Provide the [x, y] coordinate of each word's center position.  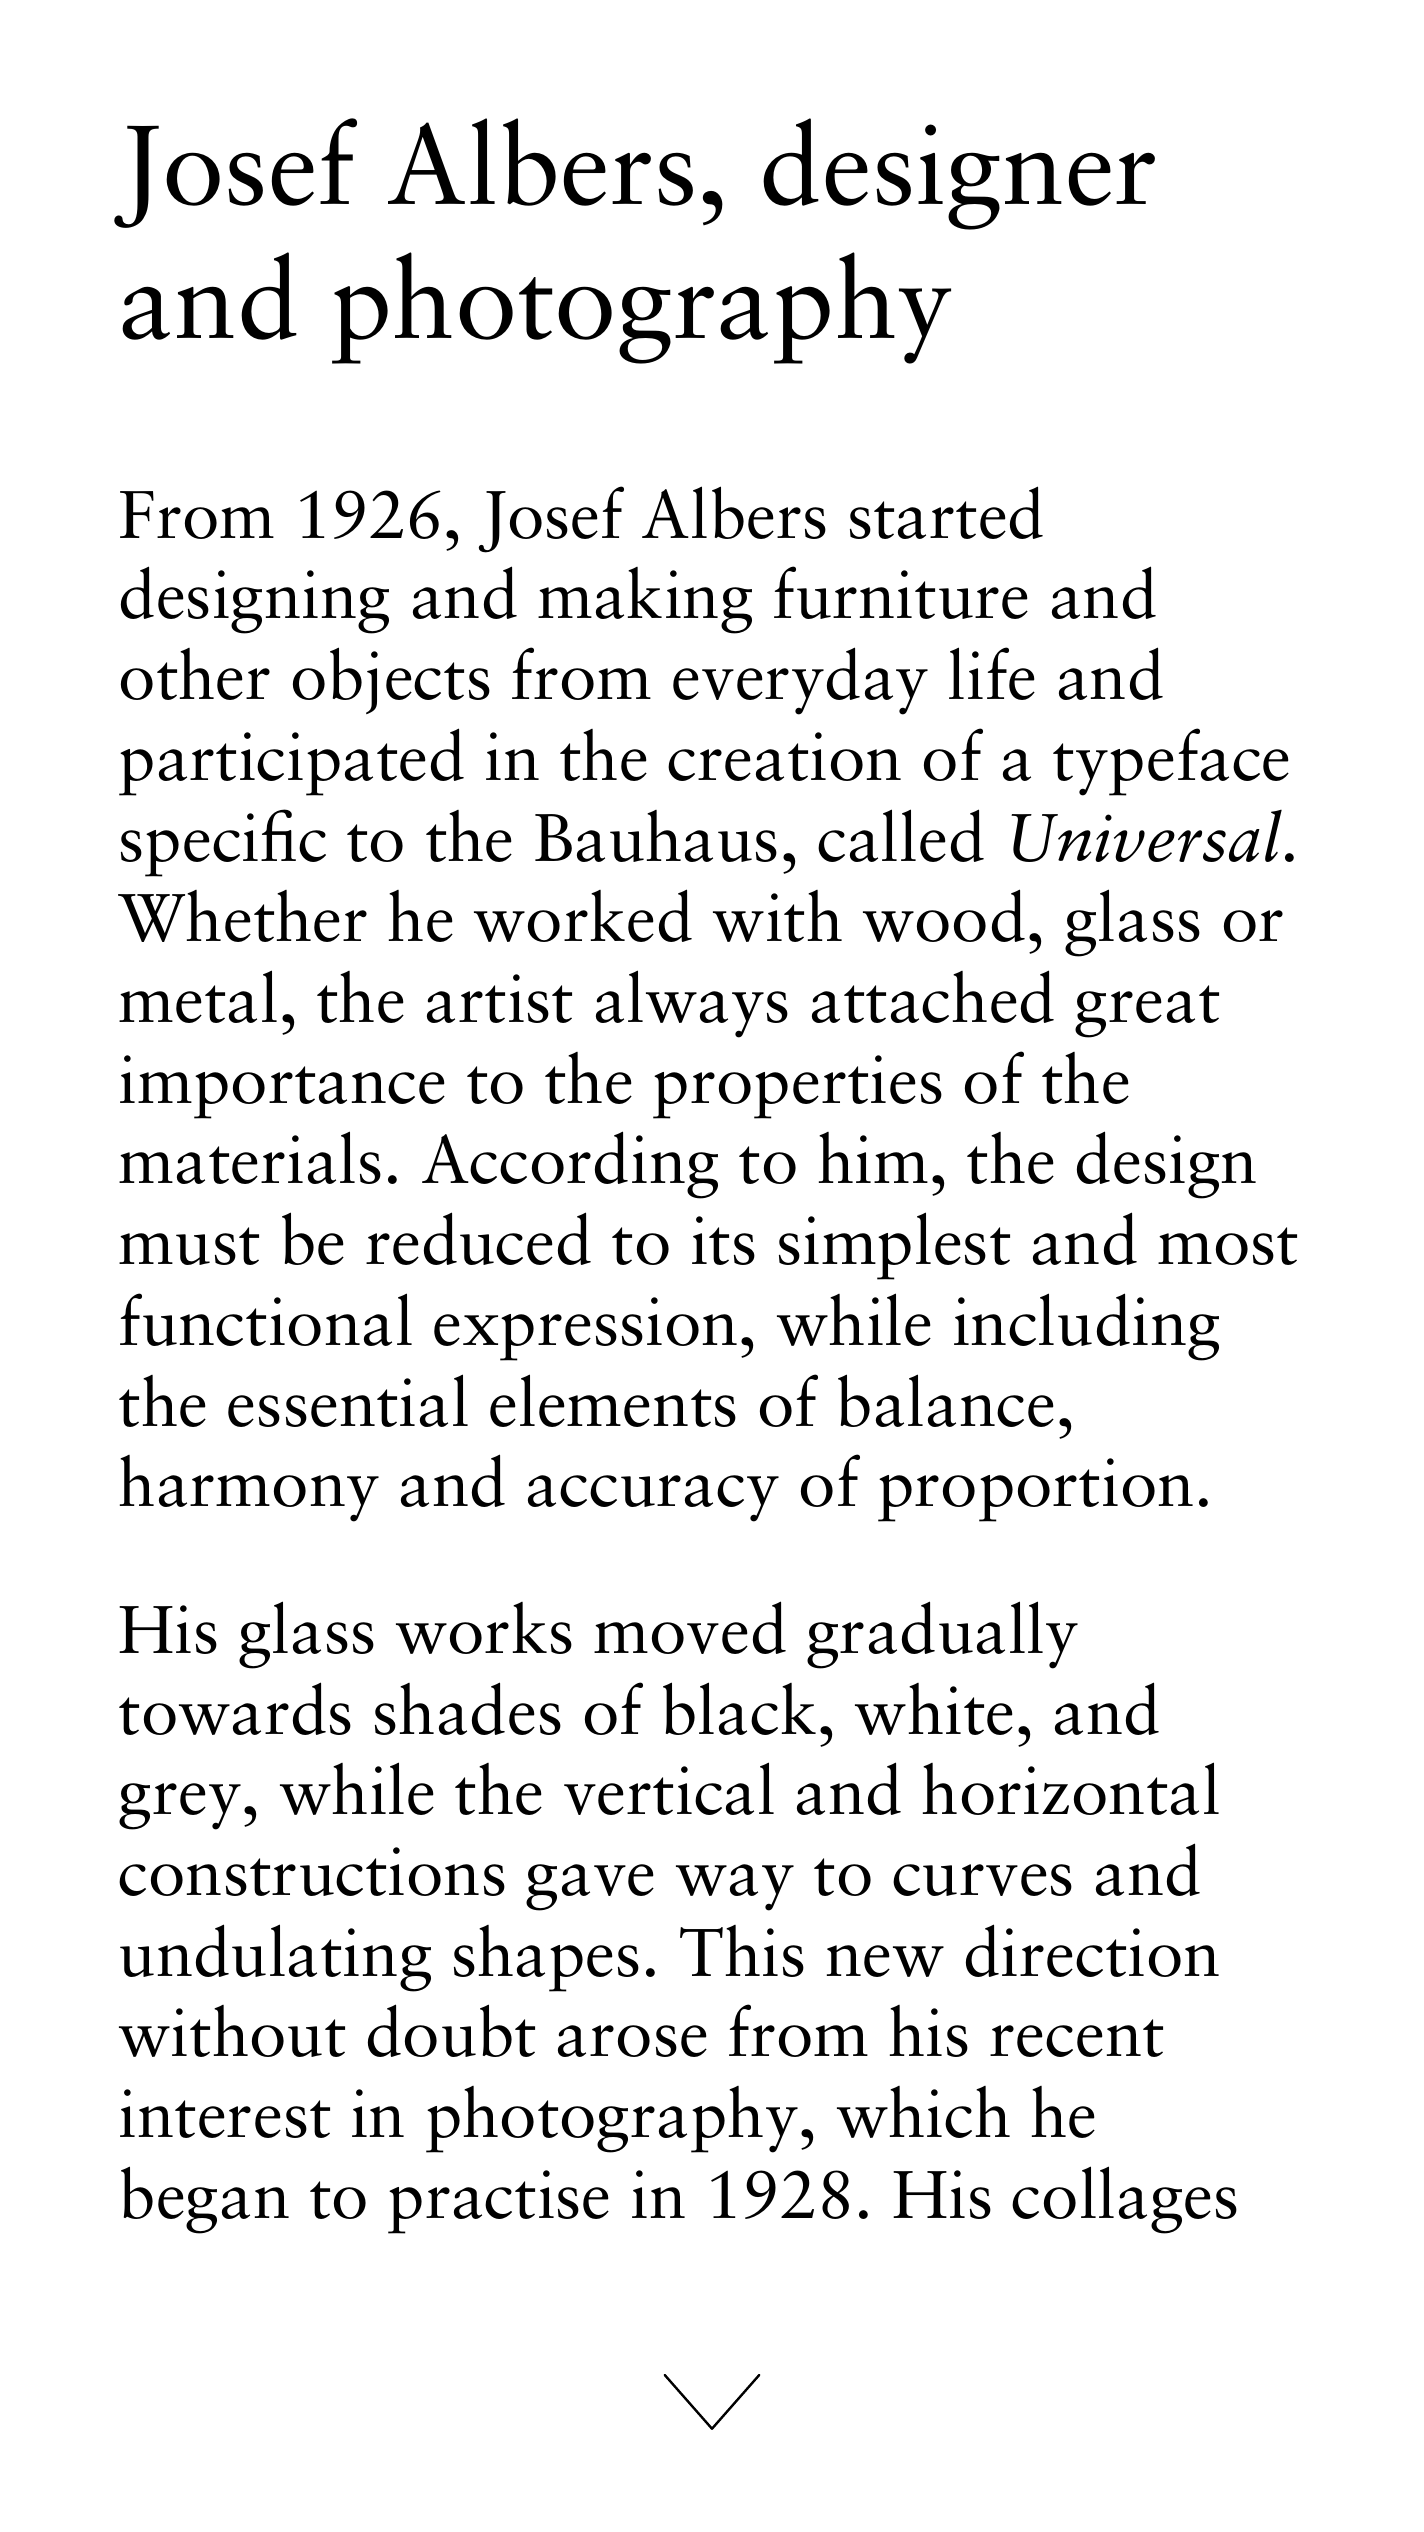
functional [266, 1319]
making [645, 600]
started [946, 512]
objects [391, 680]
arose [632, 2041]
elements [613, 1400]
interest [225, 2113]
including [1086, 1327]
